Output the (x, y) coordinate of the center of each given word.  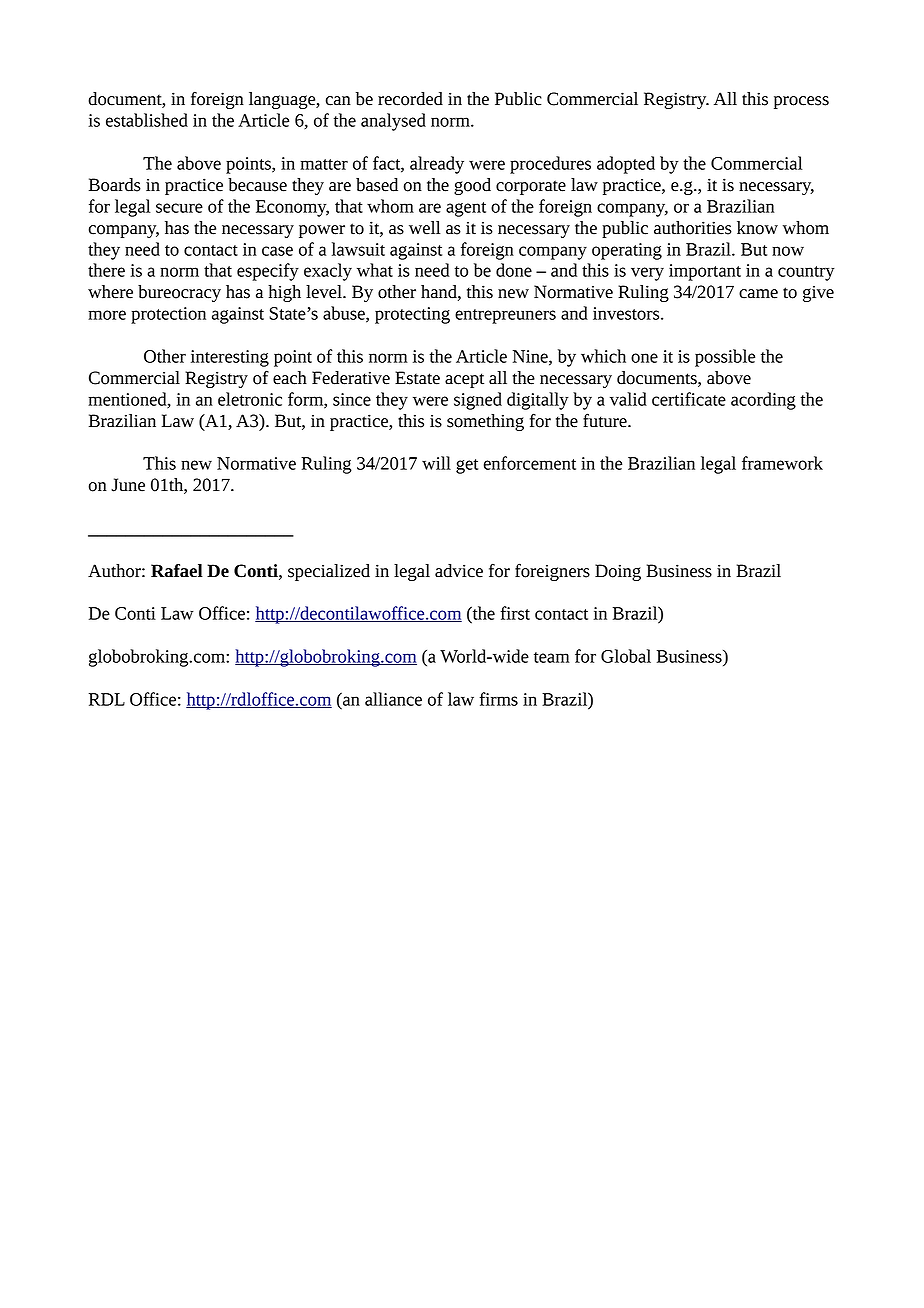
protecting (412, 315)
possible (725, 358)
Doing (618, 572)
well (424, 228)
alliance (393, 699)
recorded (410, 99)
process (801, 102)
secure (179, 208)
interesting (230, 358)
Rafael (177, 571)
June (128, 485)
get (467, 466)
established (147, 120)
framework (782, 463)
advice (459, 571)
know (757, 228)
